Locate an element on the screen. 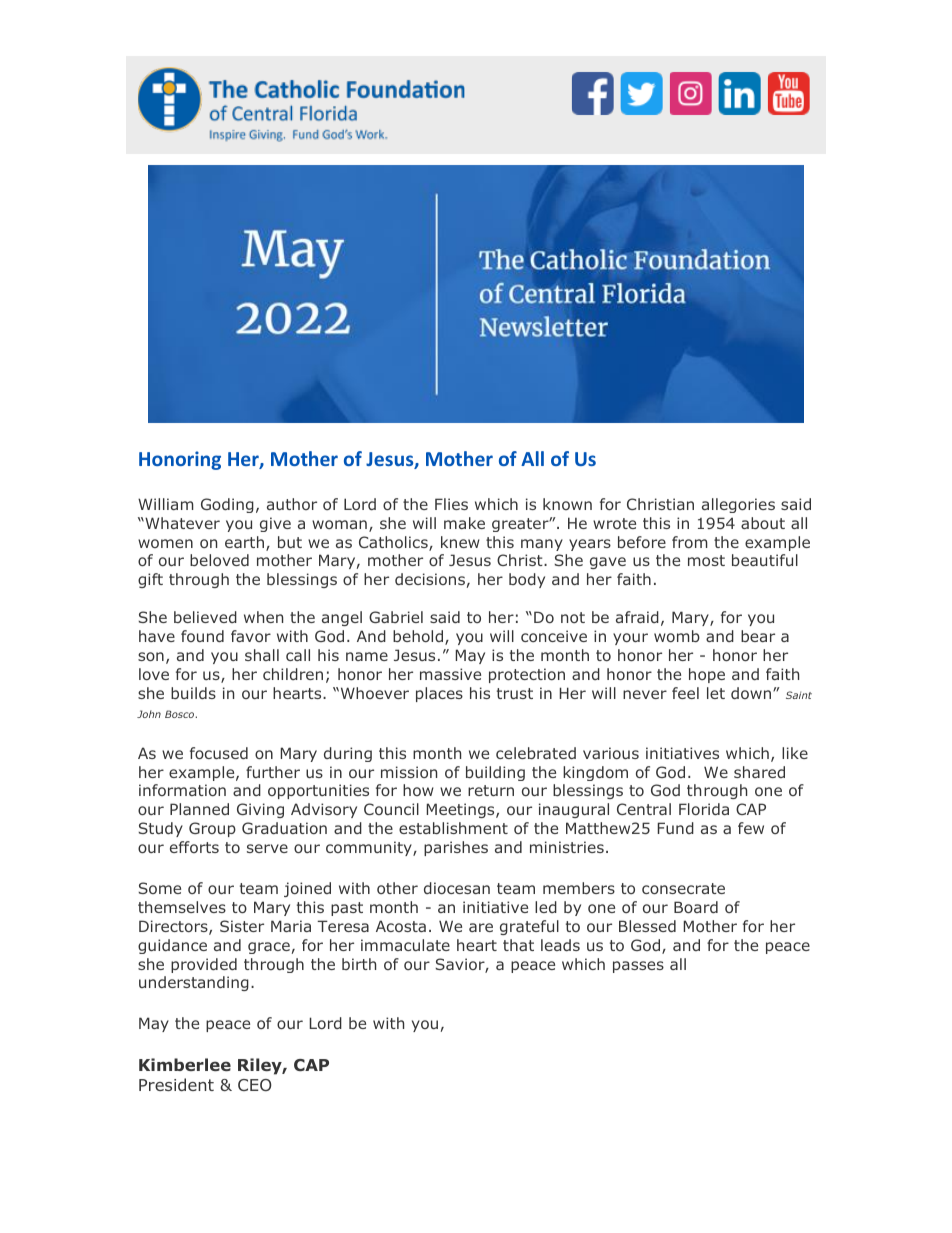 This screenshot has height=1233, width=952. return is located at coordinates (491, 790).
